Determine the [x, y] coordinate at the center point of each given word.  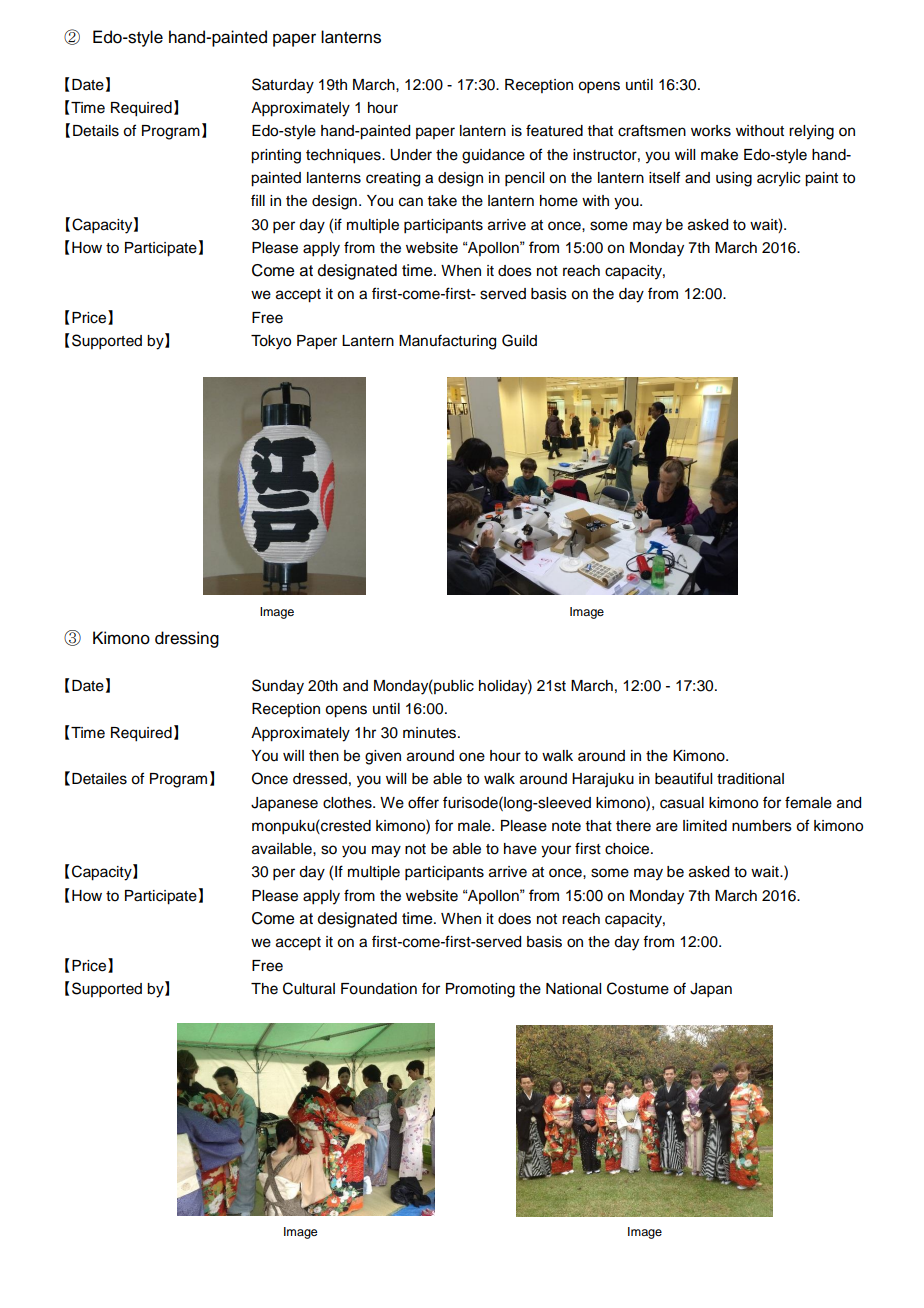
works [711, 131]
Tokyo [271, 342]
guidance [493, 156]
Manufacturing [447, 342]
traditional [750, 779]
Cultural [309, 988]
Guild [519, 340]
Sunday [278, 687]
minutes [431, 733]
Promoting [480, 990]
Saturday [283, 86]
